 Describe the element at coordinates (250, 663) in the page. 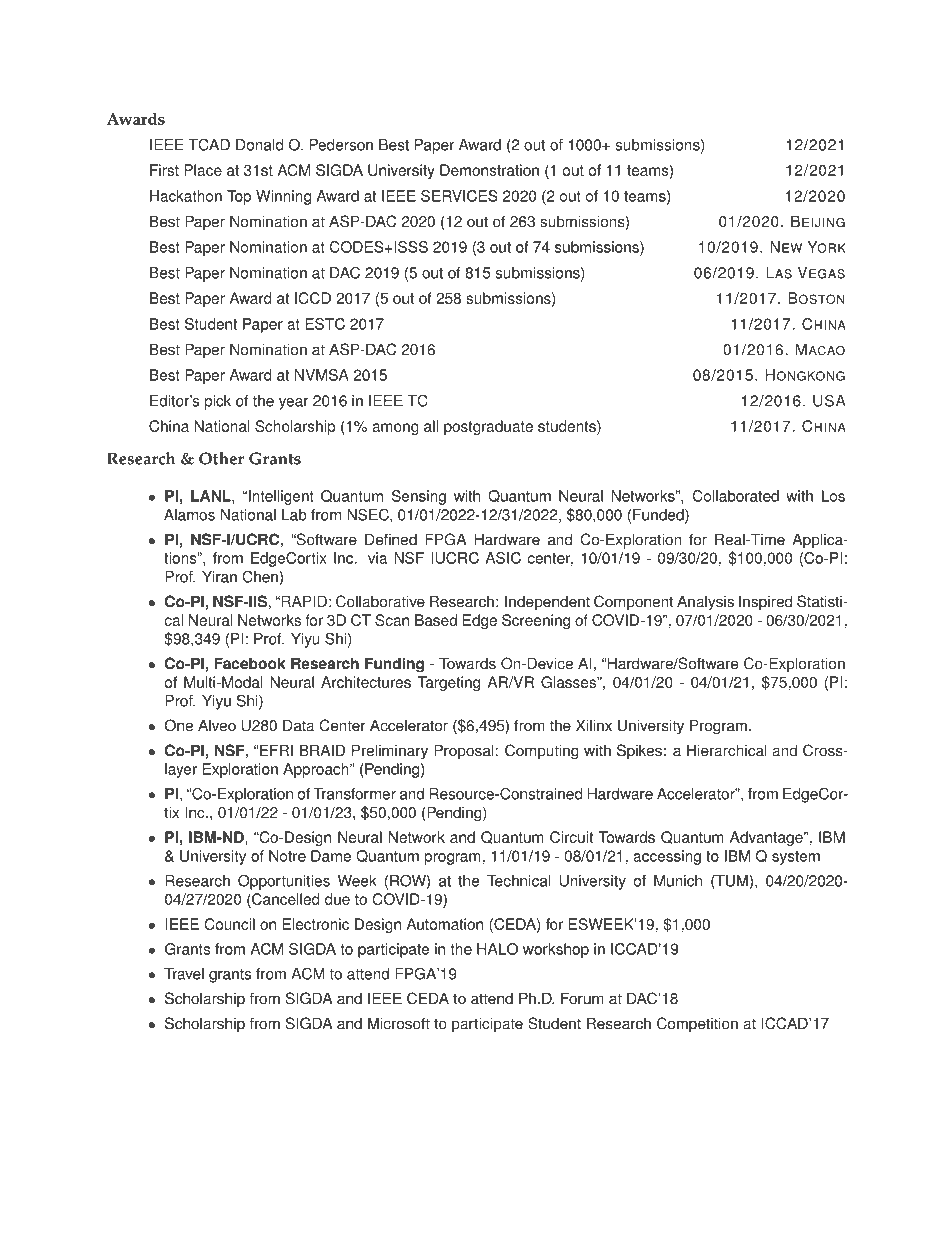

I see `Facebook` at that location.
